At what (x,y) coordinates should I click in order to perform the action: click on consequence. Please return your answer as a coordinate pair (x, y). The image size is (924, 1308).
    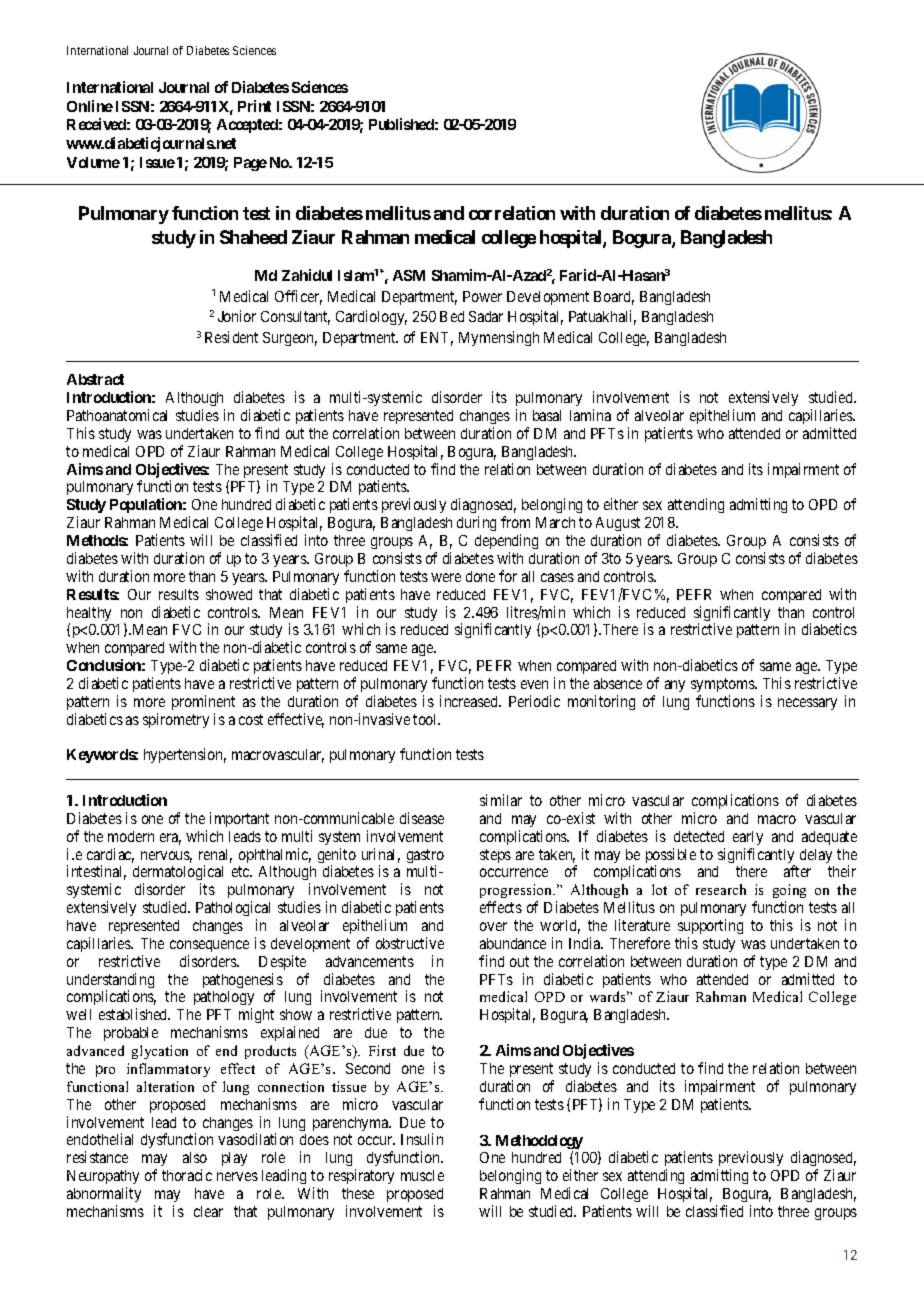
    Looking at the image, I should click on (209, 946).
